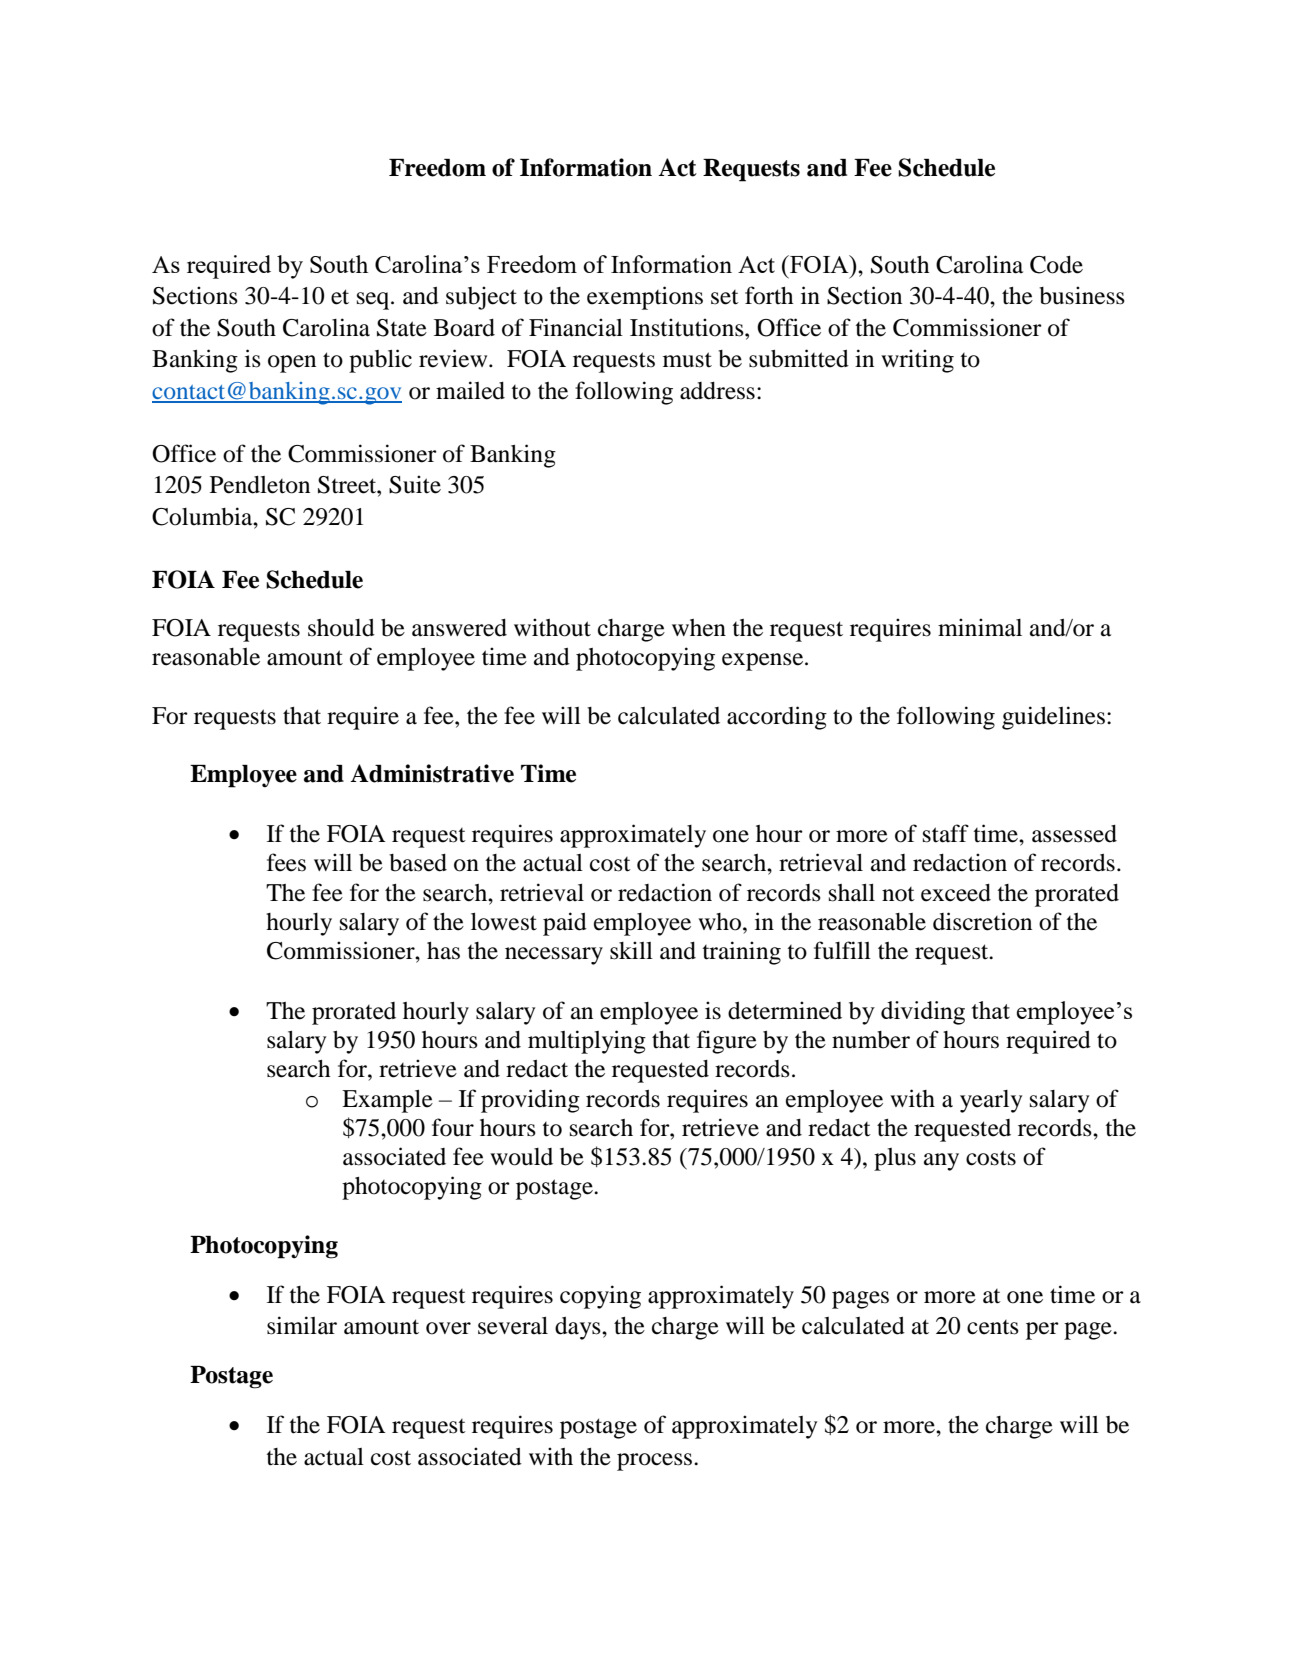 This screenshot has height=1675, width=1294. What do you see at coordinates (418, 863) in the screenshot?
I see `based` at bounding box center [418, 863].
